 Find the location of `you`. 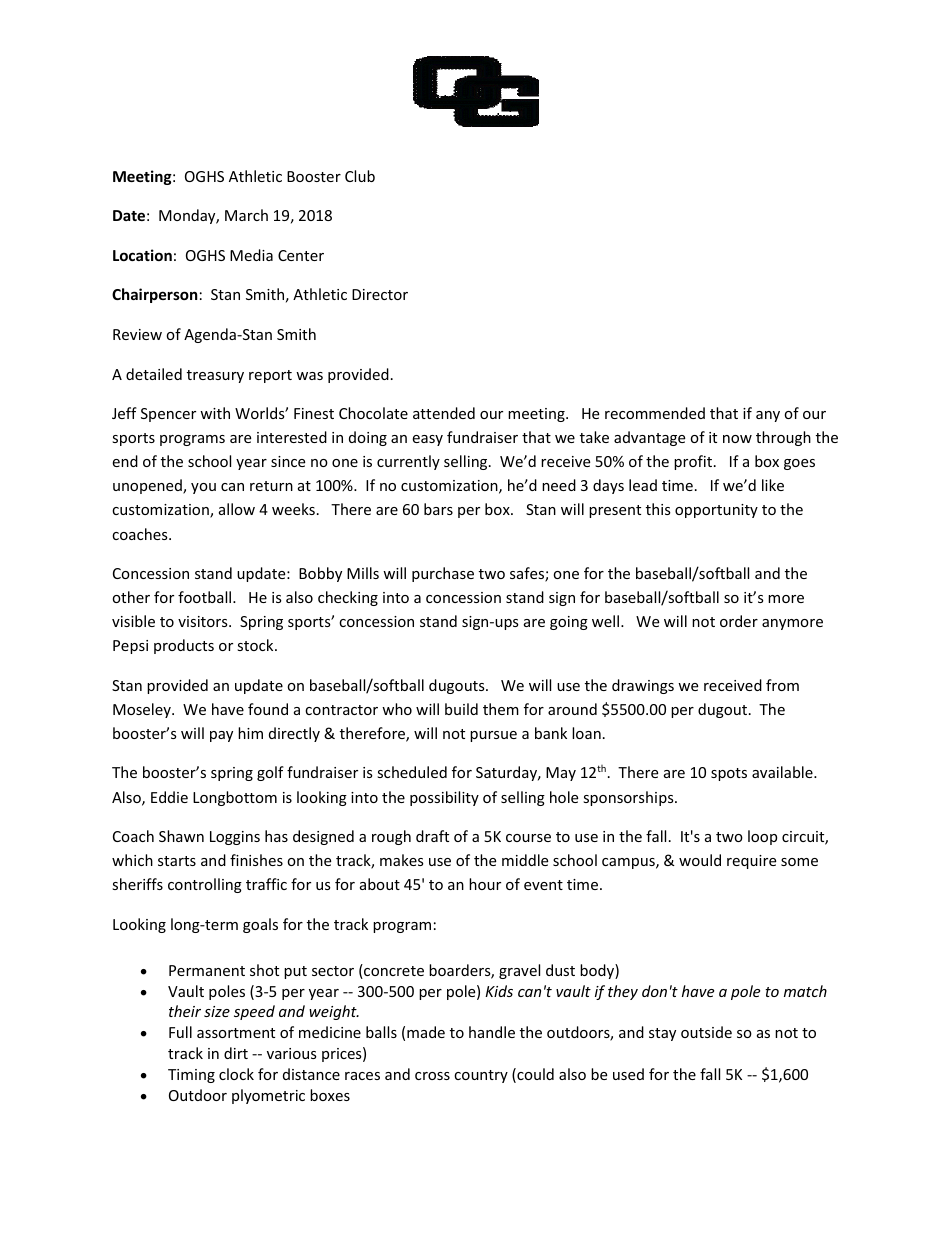

you is located at coordinates (203, 488).
